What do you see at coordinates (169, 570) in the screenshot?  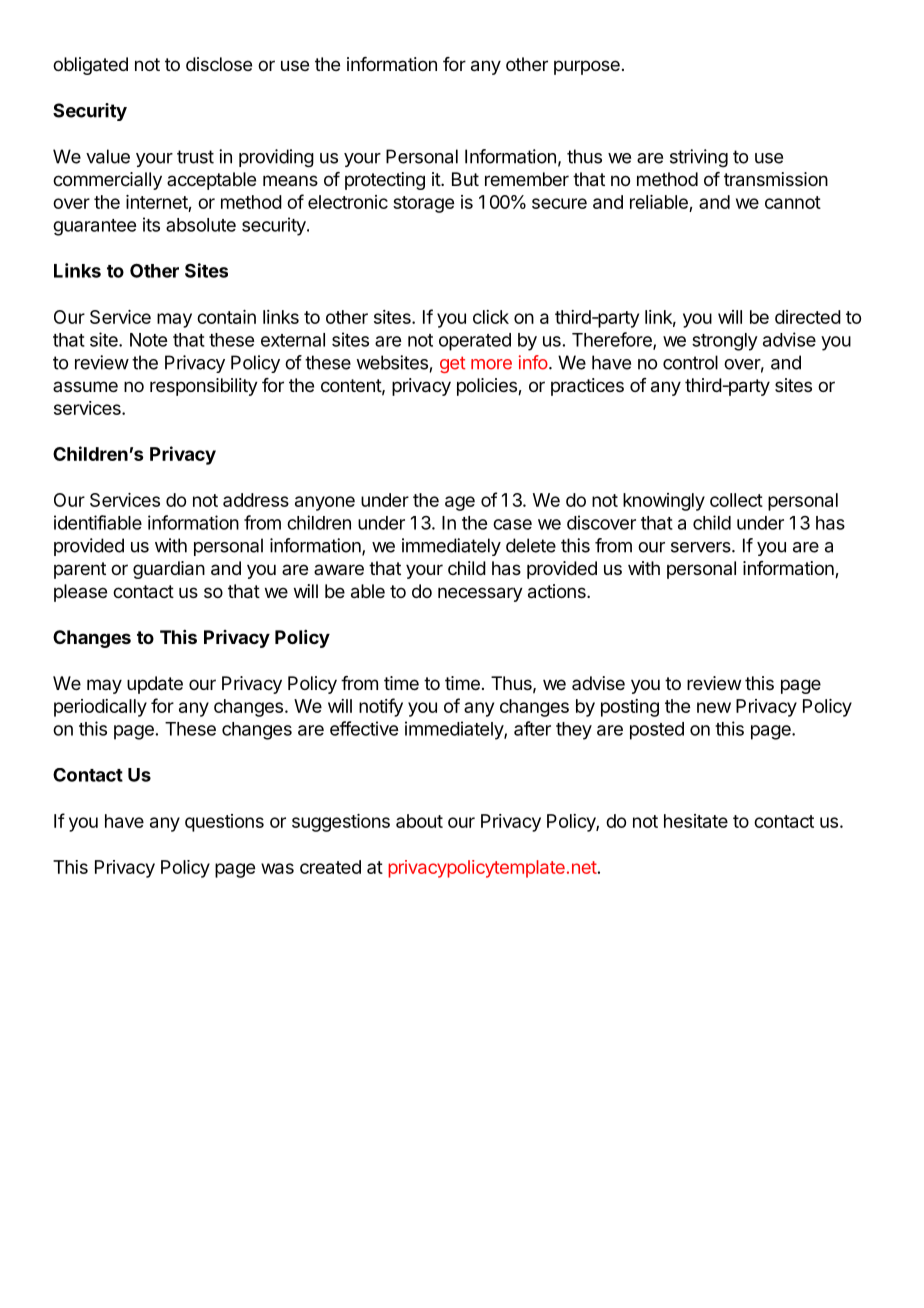 I see `guardian` at bounding box center [169, 570].
